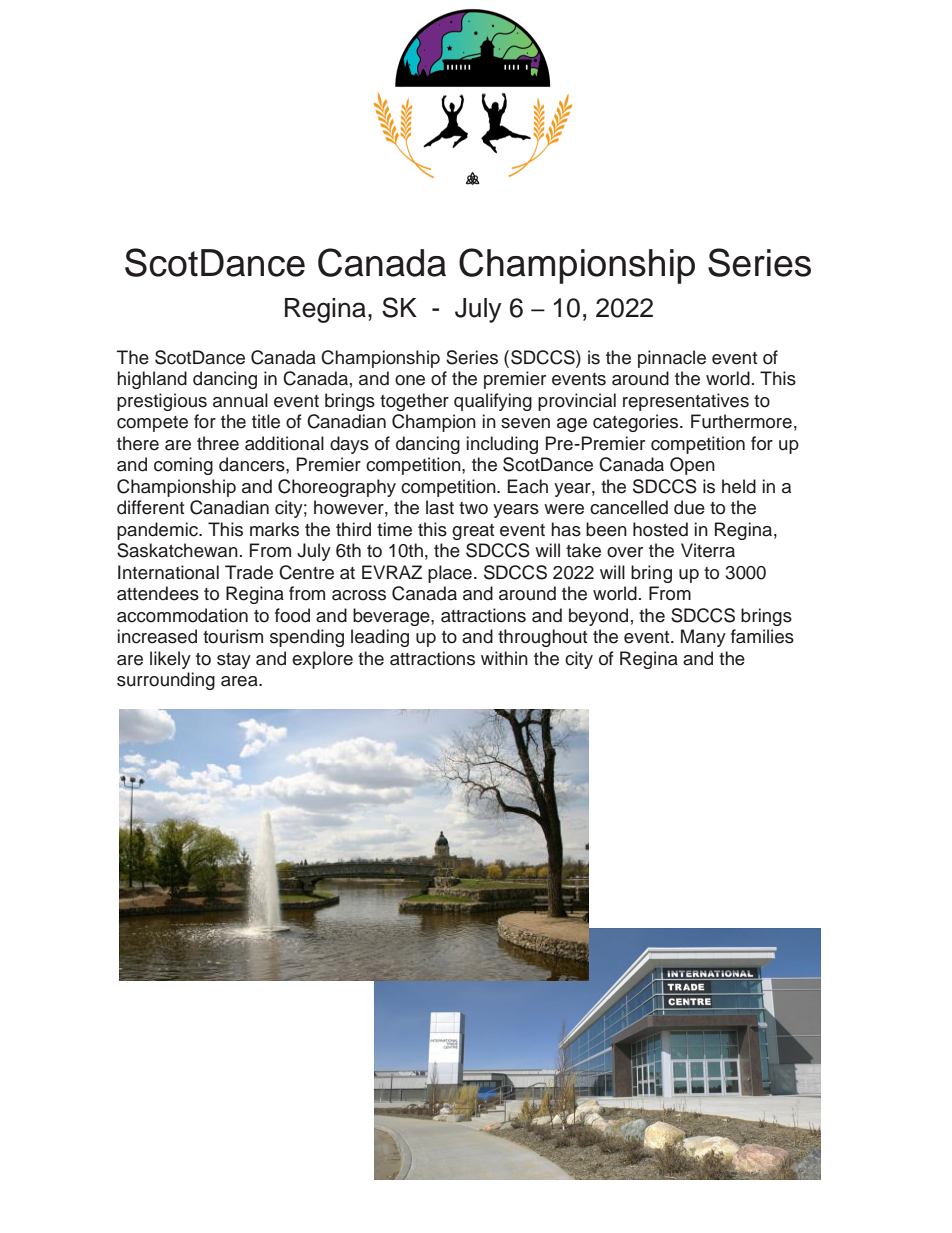 The image size is (952, 1233). What do you see at coordinates (598, 617) in the screenshot?
I see `beyond` at bounding box center [598, 617].
